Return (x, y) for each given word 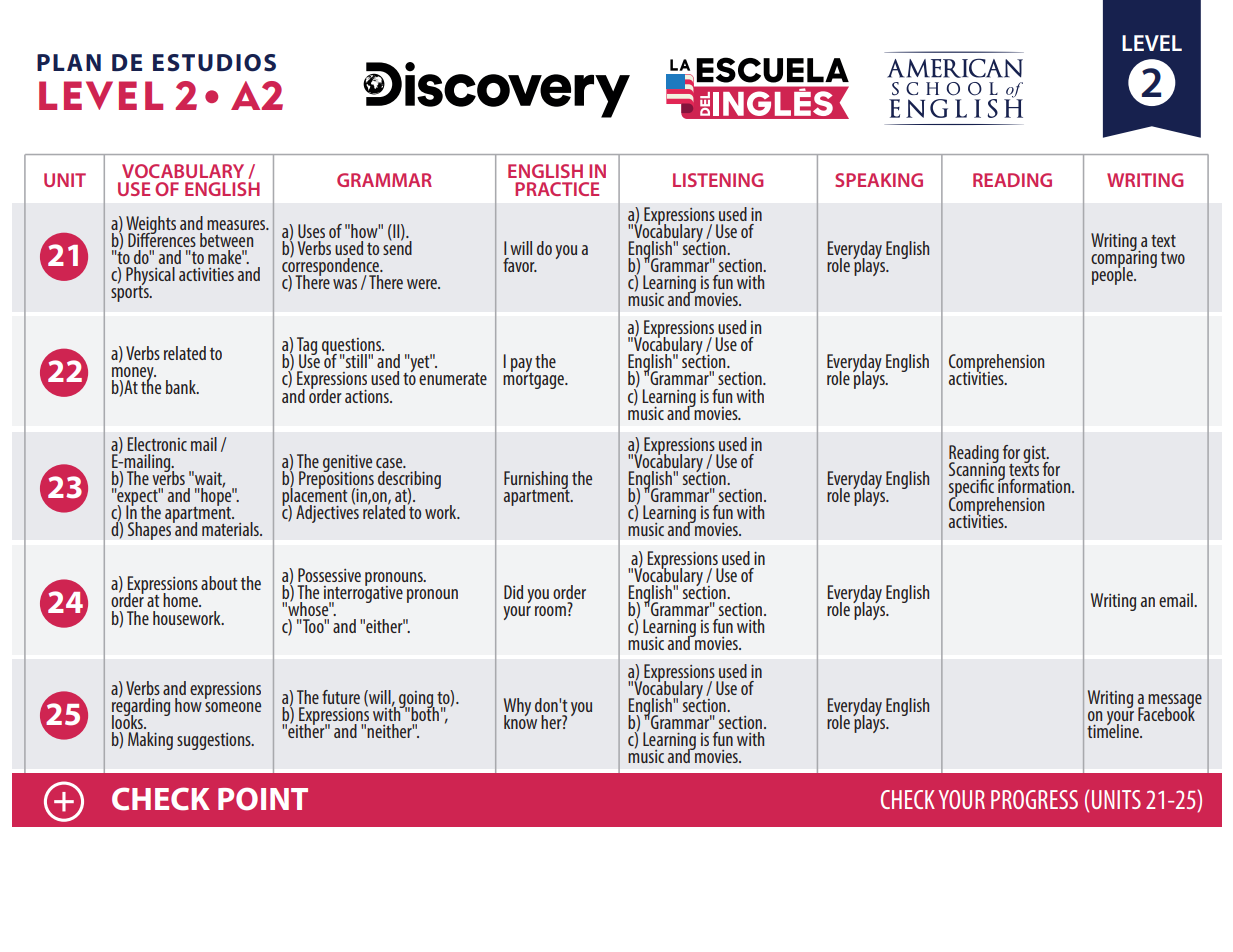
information (1035, 485)
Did (513, 592)
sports (131, 292)
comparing (1124, 259)
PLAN (69, 62)
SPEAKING (879, 180)
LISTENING (718, 180)
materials (231, 529)
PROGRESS (1034, 799)
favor (520, 265)
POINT (263, 799)
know (520, 721)
